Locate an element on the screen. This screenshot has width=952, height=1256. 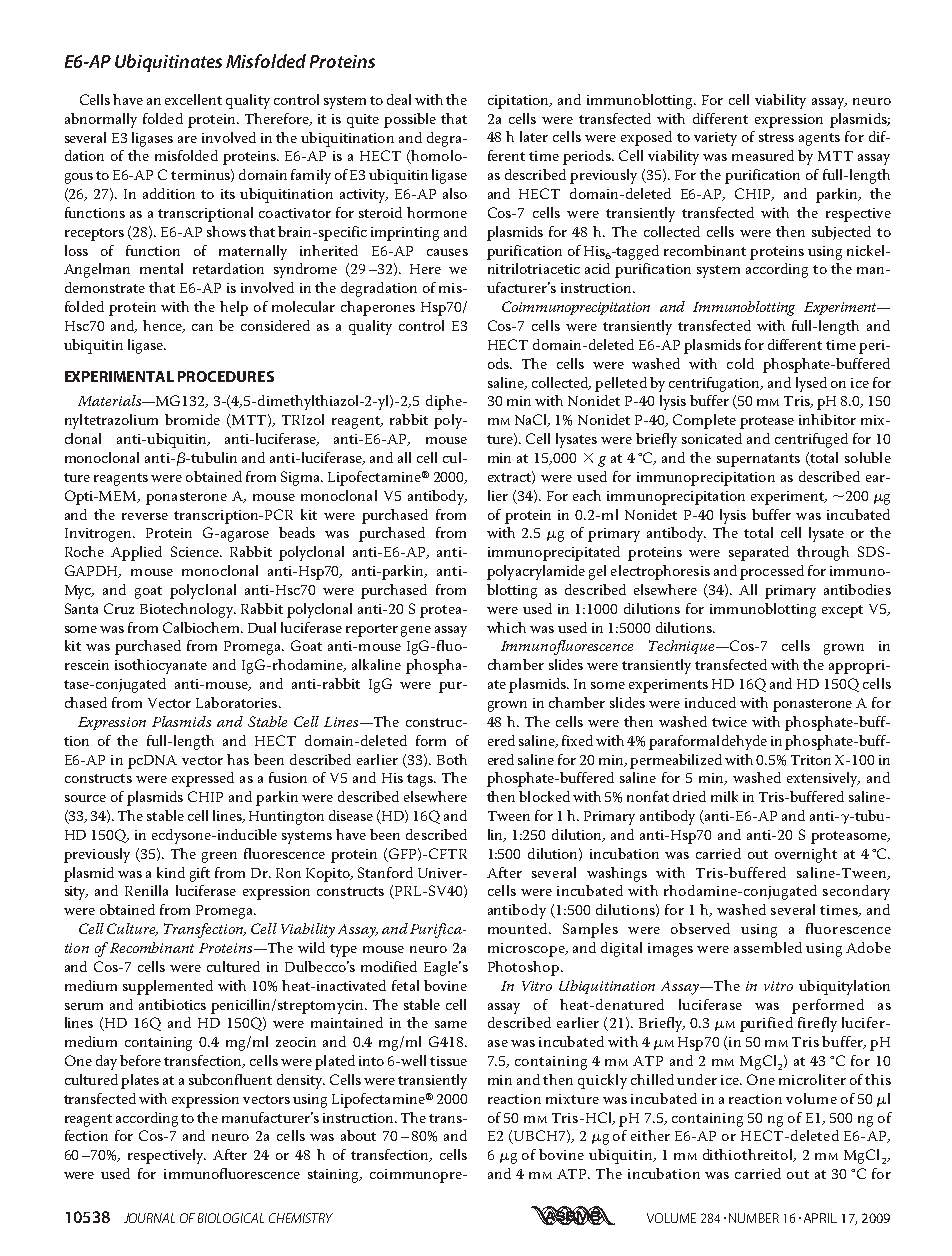
chaperones is located at coordinates (378, 308).
